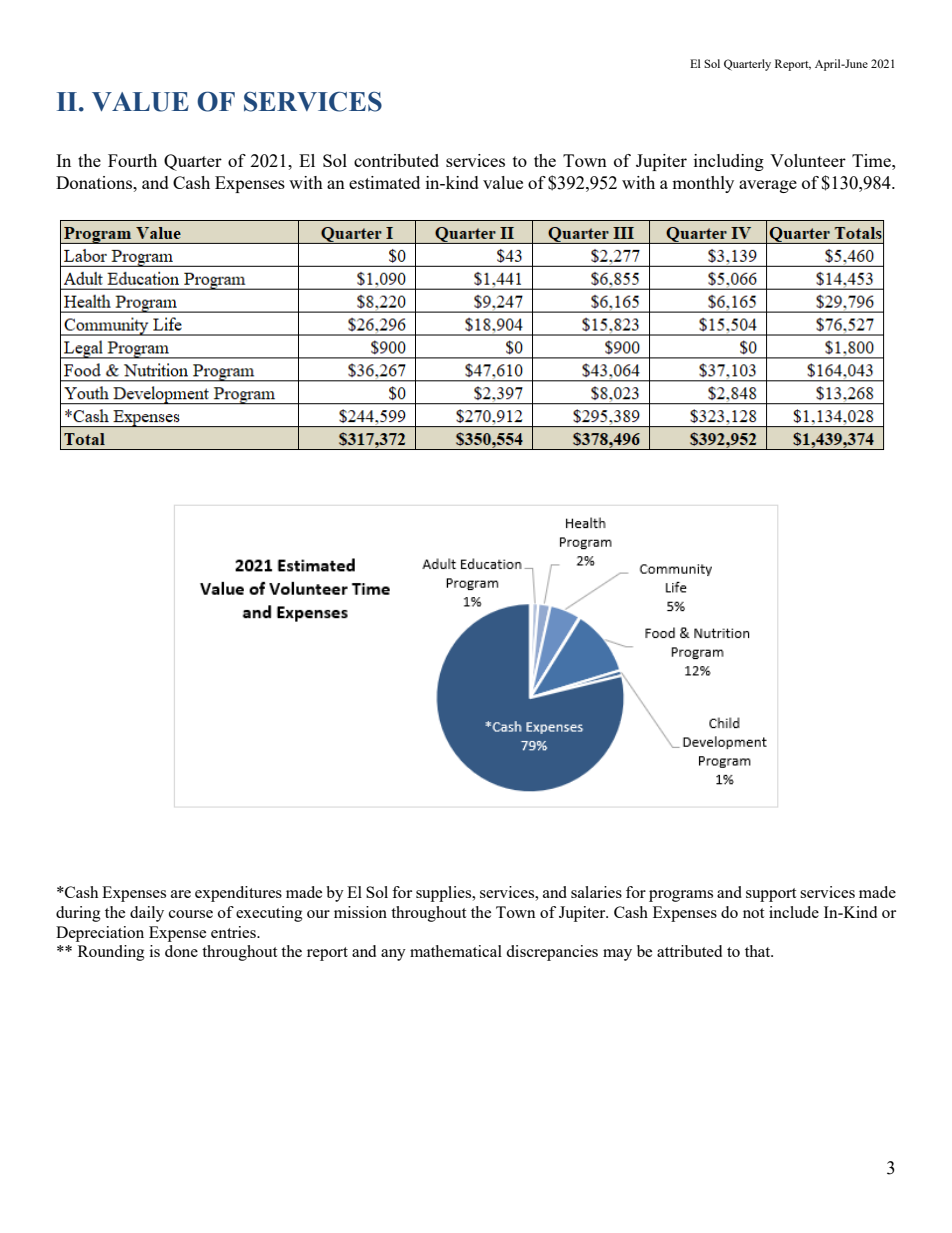  Describe the element at coordinates (147, 914) in the page. I see `daily` at that location.
